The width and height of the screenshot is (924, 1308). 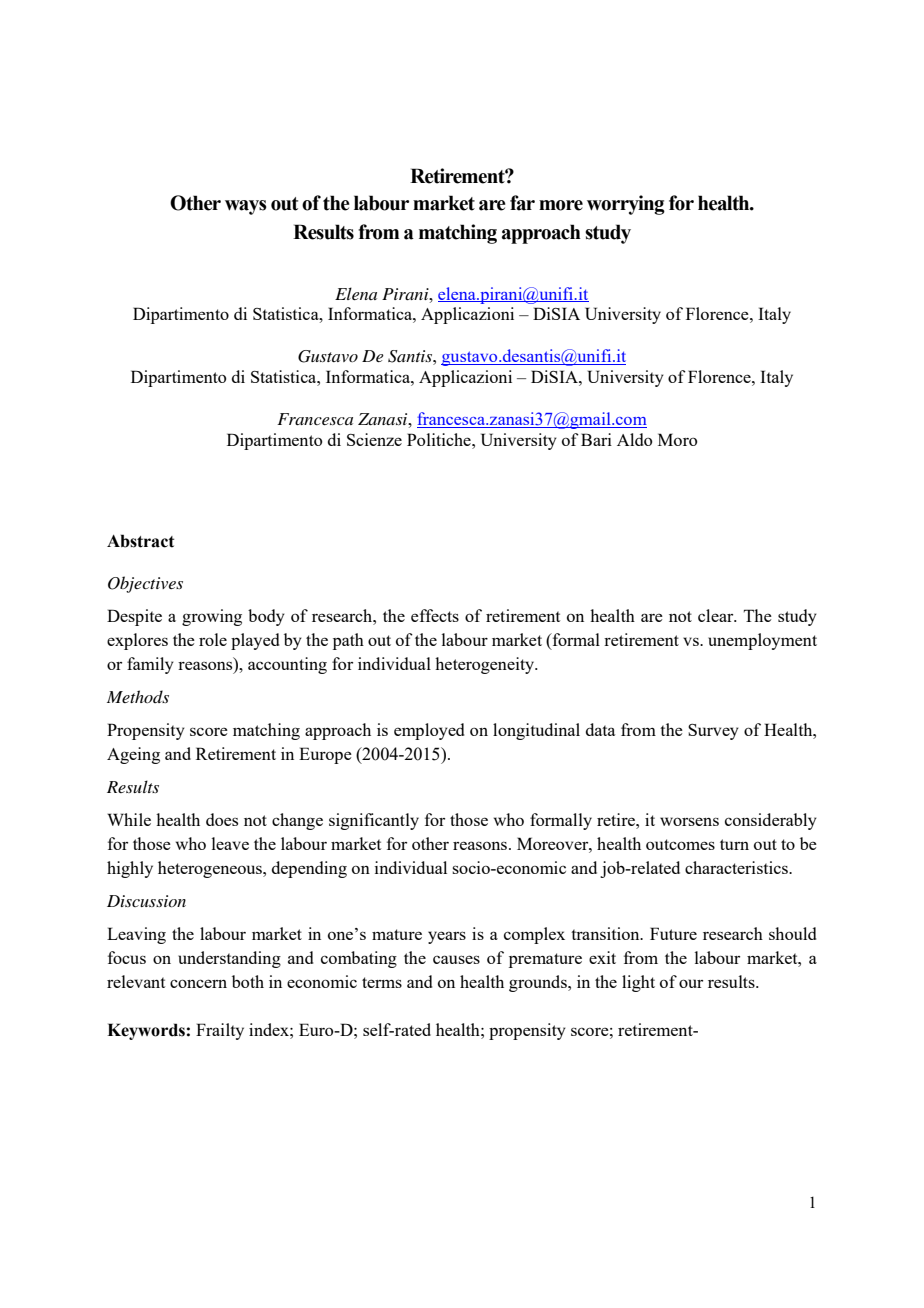 I want to click on growing, so click(x=212, y=617).
